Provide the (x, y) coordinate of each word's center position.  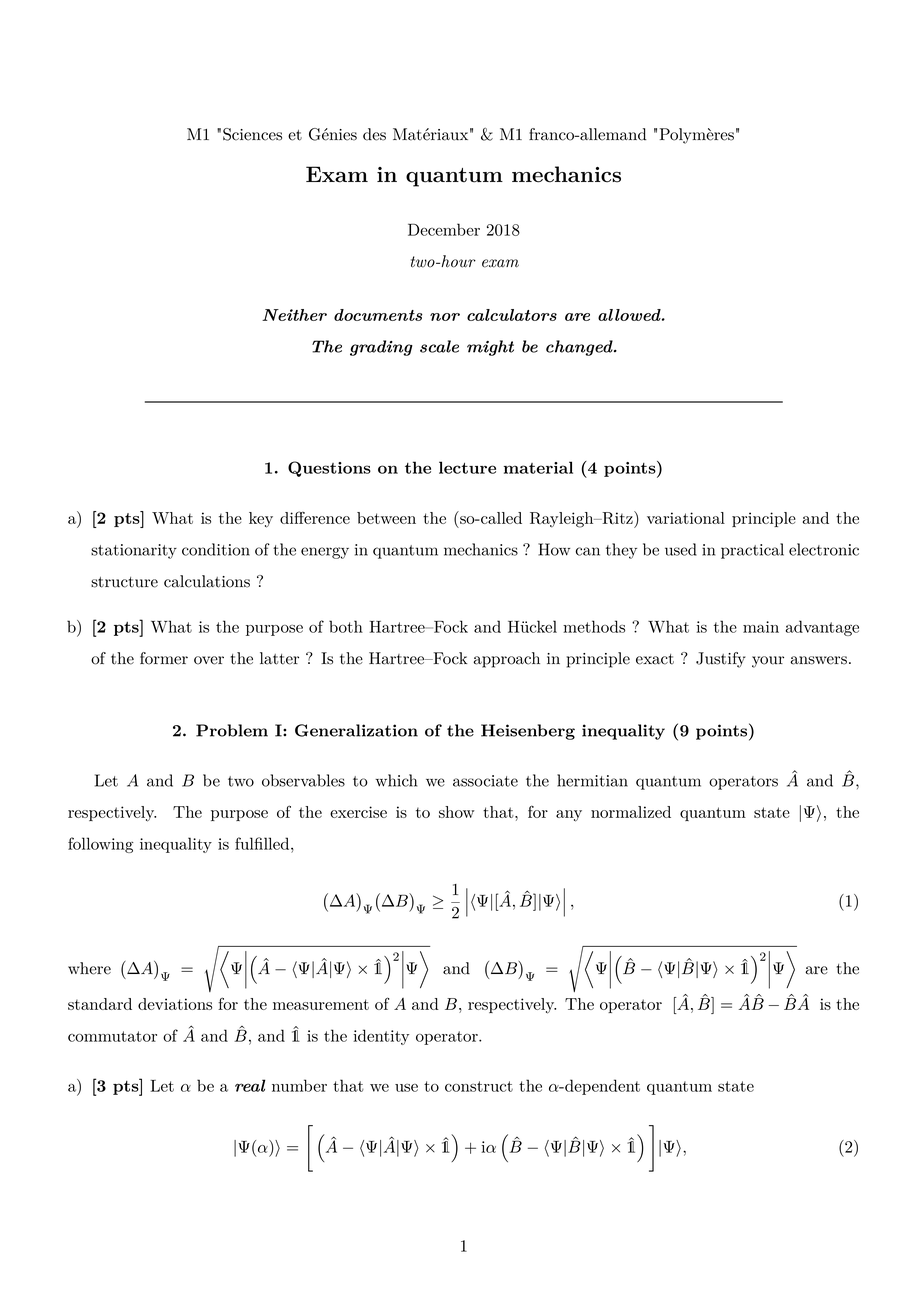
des (374, 134)
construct (479, 1086)
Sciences (252, 134)
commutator (112, 1036)
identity (381, 1037)
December (444, 229)
